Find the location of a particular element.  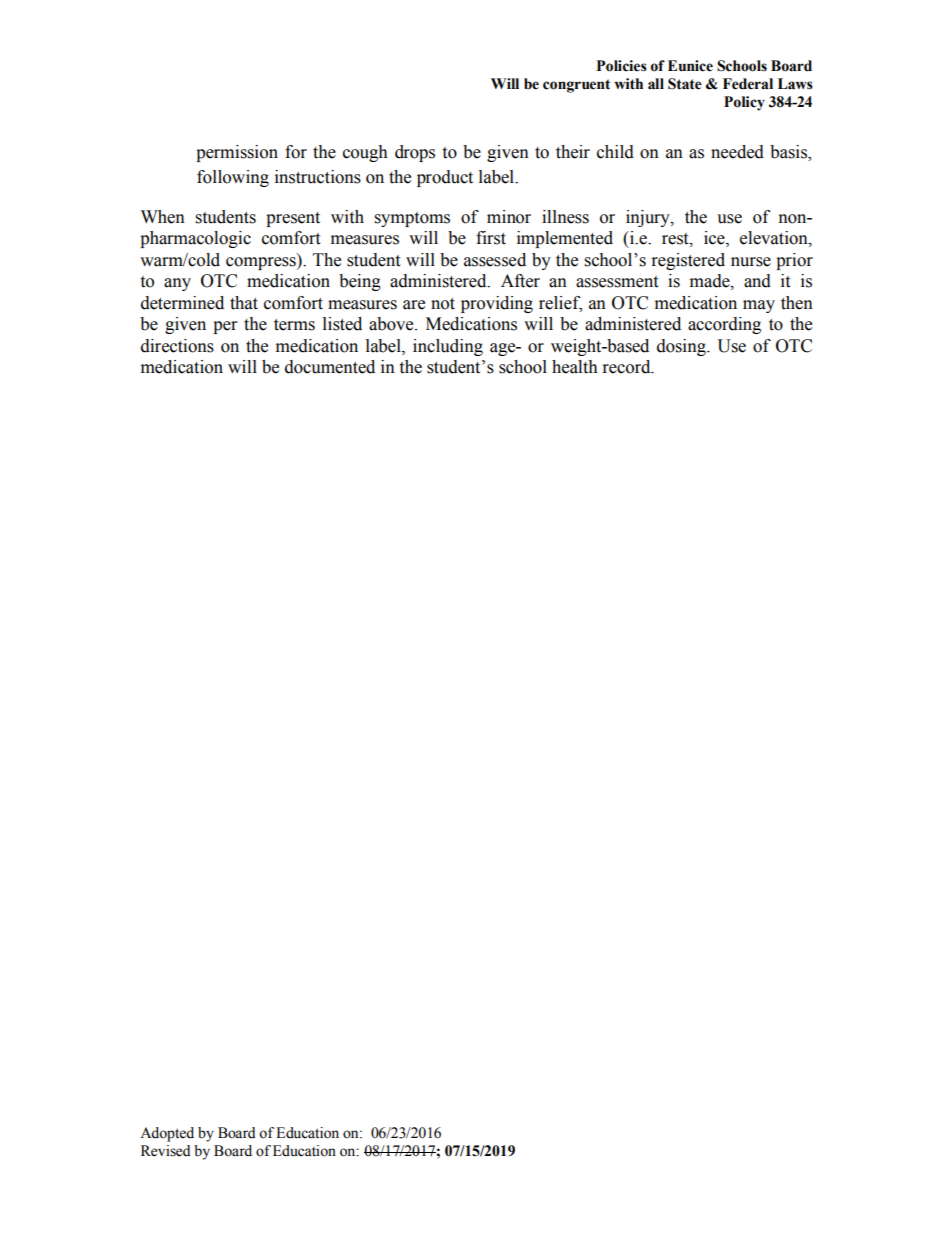

drops is located at coordinates (415, 153).
